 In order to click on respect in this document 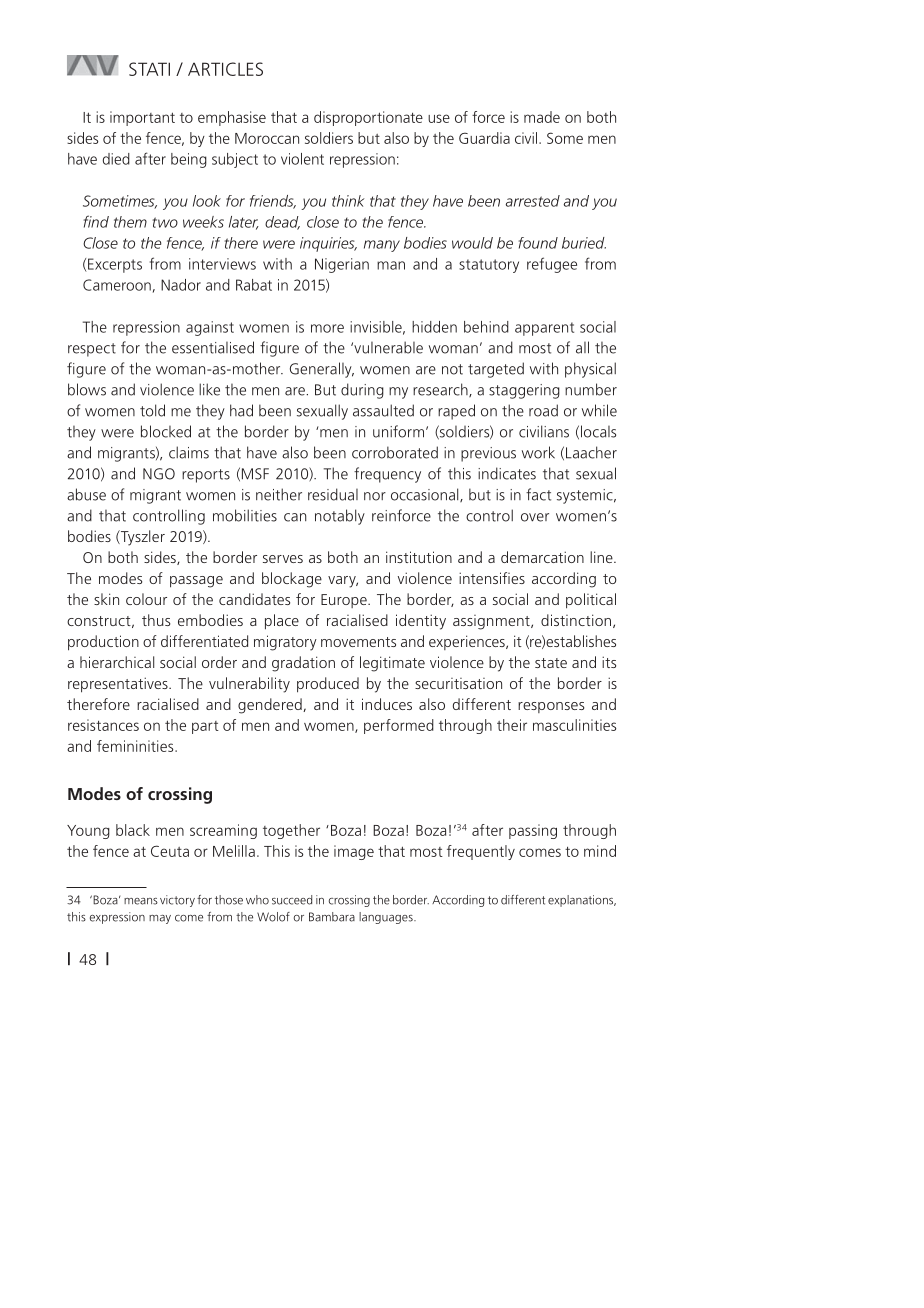, I will do `click(92, 350)`.
